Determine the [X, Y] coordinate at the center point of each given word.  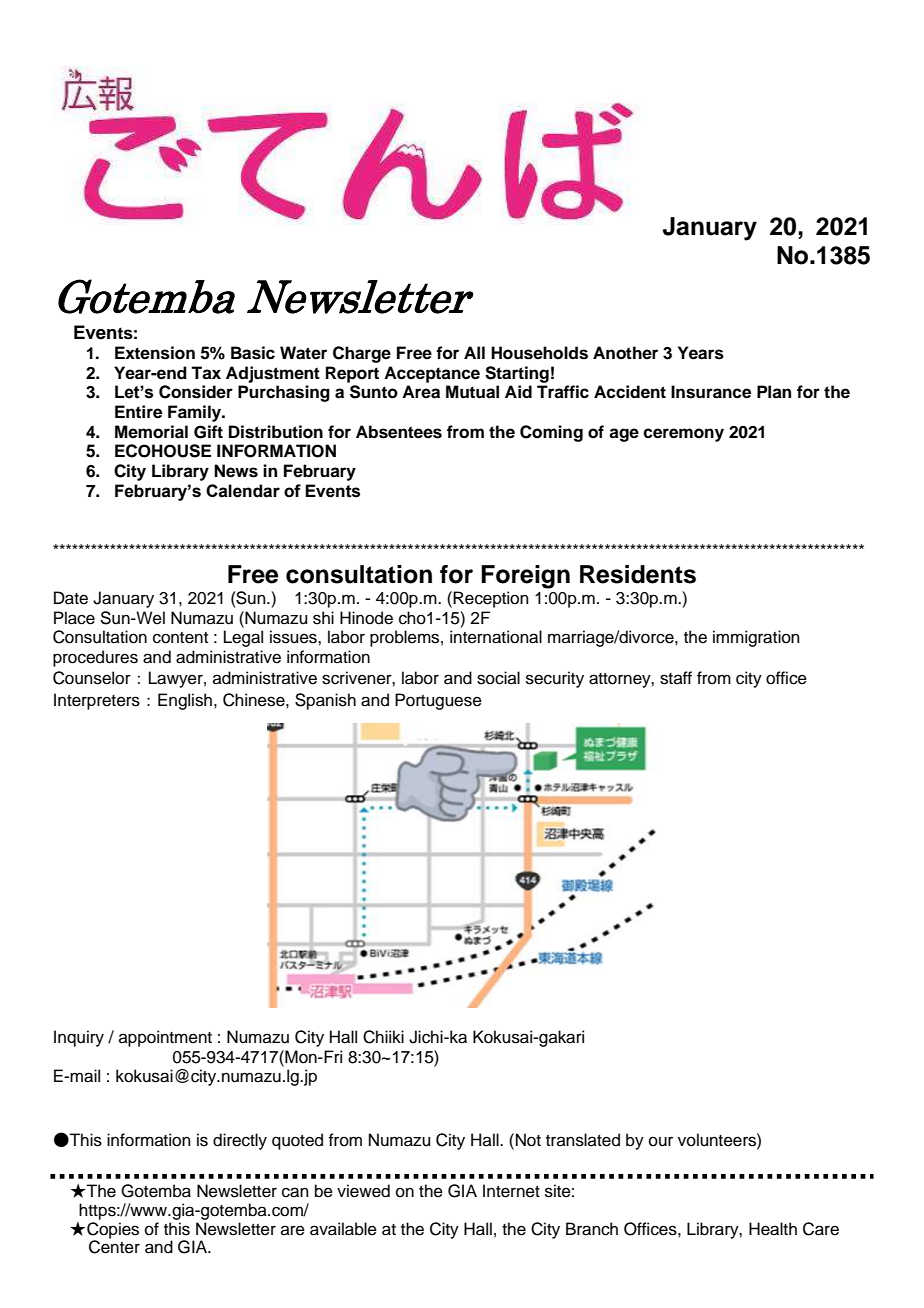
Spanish [325, 701]
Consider [196, 392]
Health [773, 1229]
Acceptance [432, 374]
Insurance [711, 392]
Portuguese [438, 701]
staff [676, 678]
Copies [113, 1231]
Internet [511, 1191]
